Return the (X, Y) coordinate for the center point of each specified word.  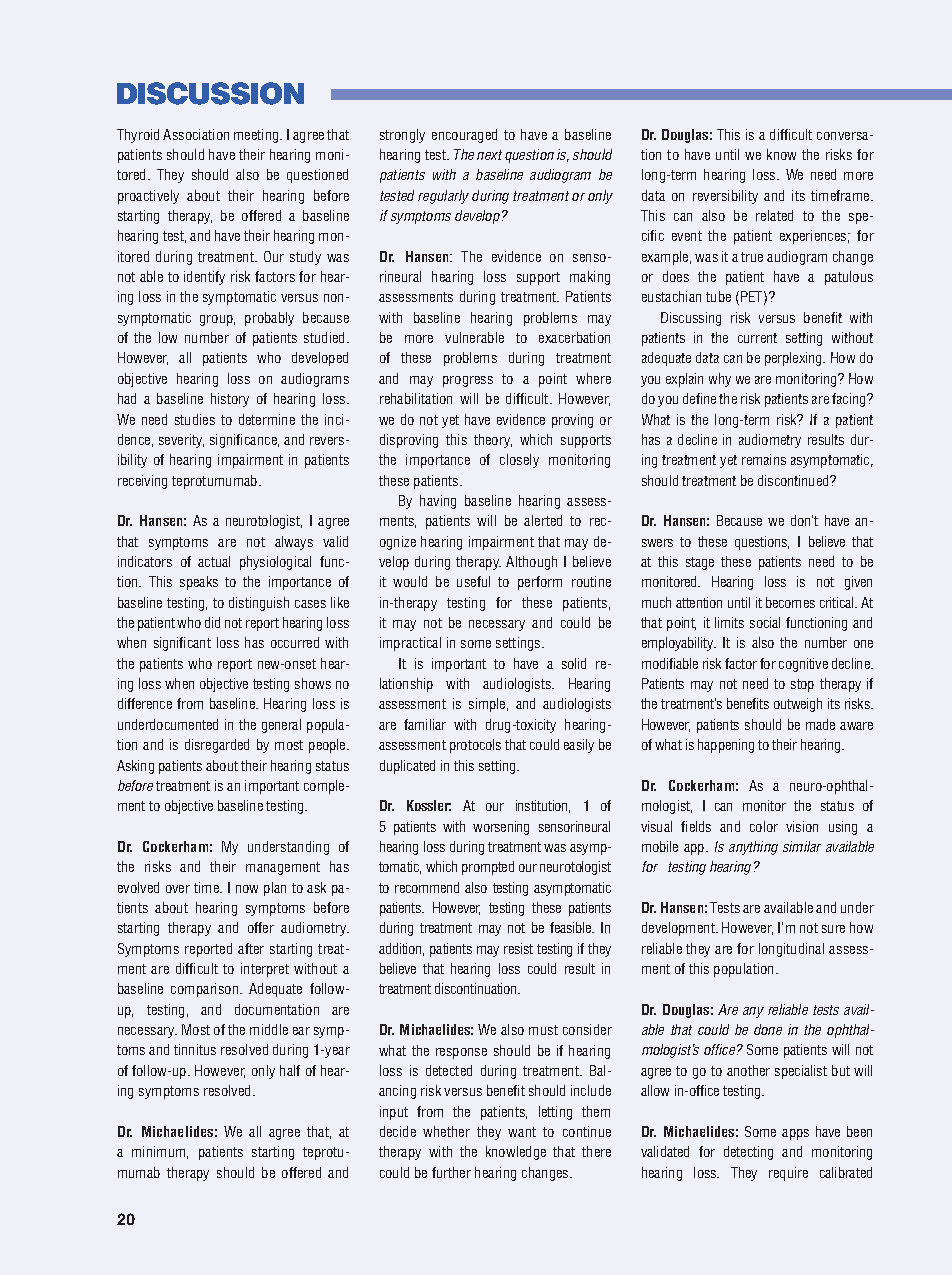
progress (468, 381)
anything (753, 848)
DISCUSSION (210, 93)
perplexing (795, 359)
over (178, 889)
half (290, 1070)
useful (473, 581)
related (774, 215)
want (522, 1132)
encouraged (464, 136)
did (212, 622)
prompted (488, 868)
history (230, 400)
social (765, 622)
